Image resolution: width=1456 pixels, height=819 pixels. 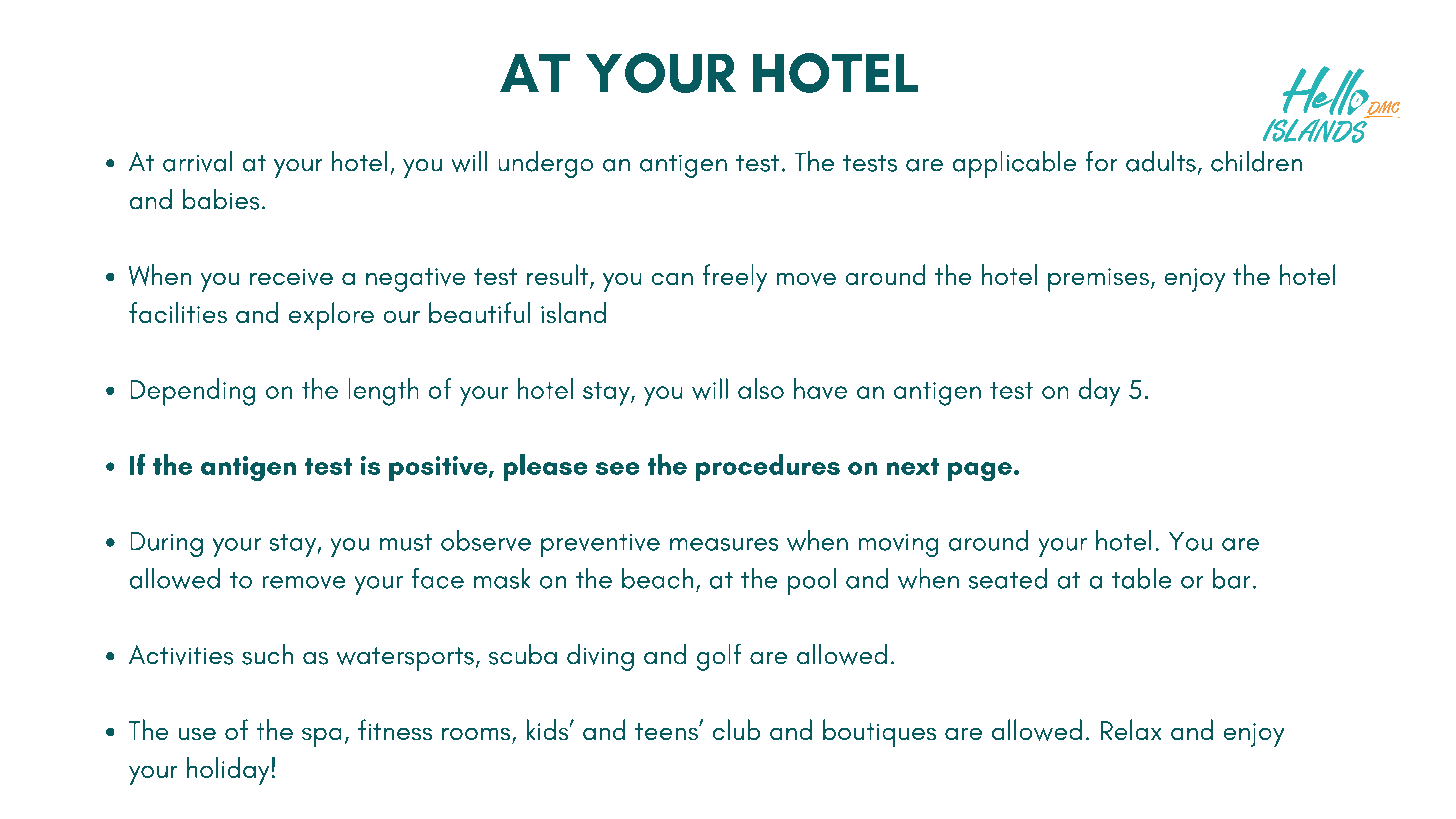 I want to click on undergo, so click(x=546, y=164).
